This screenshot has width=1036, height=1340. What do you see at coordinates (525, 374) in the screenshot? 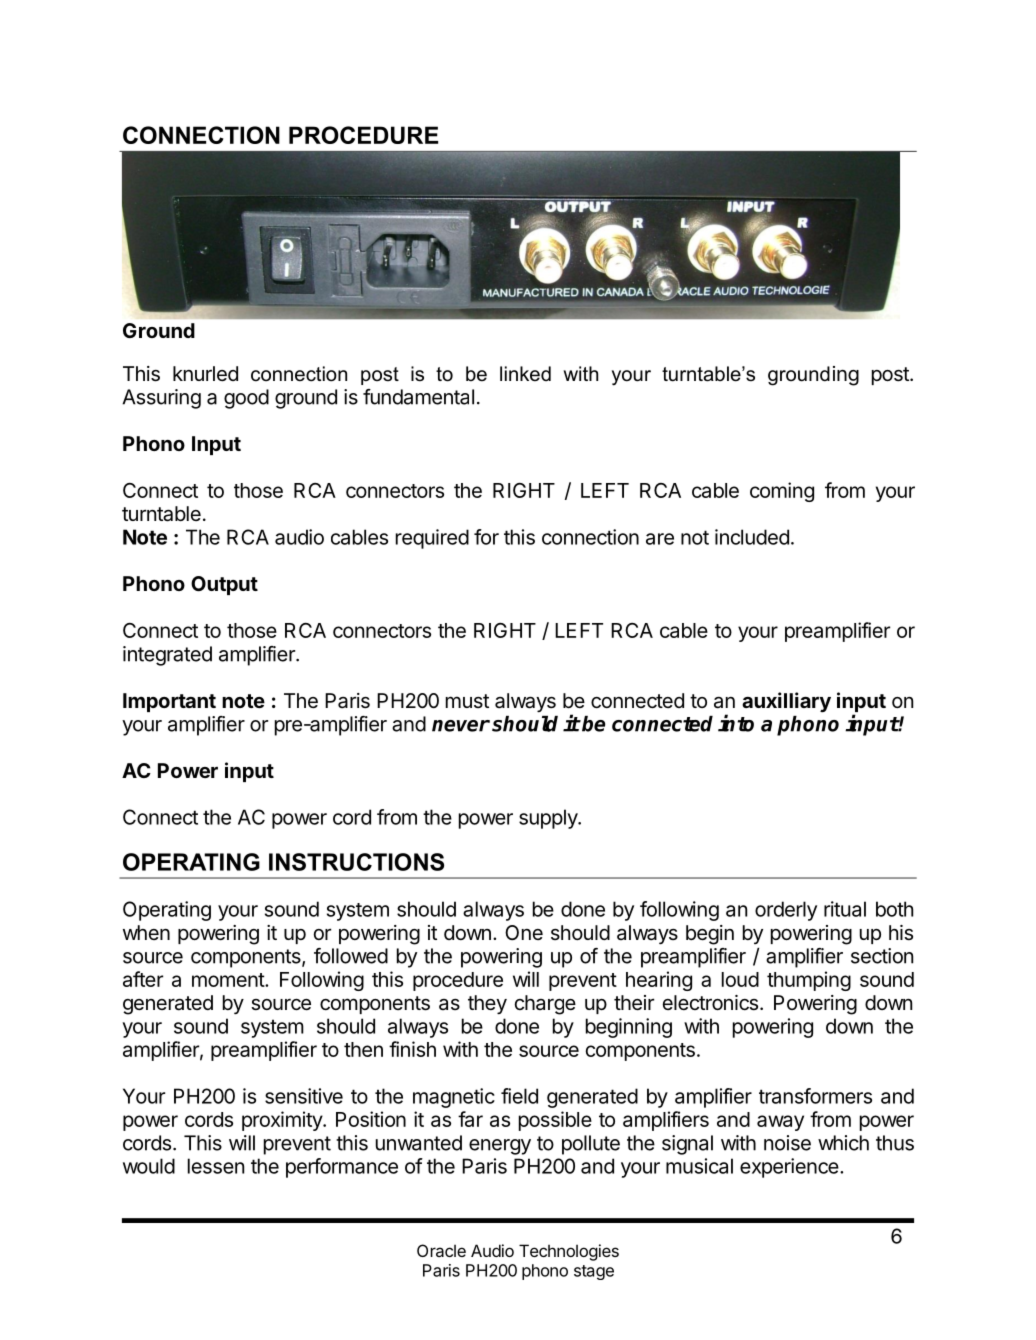
I see `linked` at bounding box center [525, 374].
